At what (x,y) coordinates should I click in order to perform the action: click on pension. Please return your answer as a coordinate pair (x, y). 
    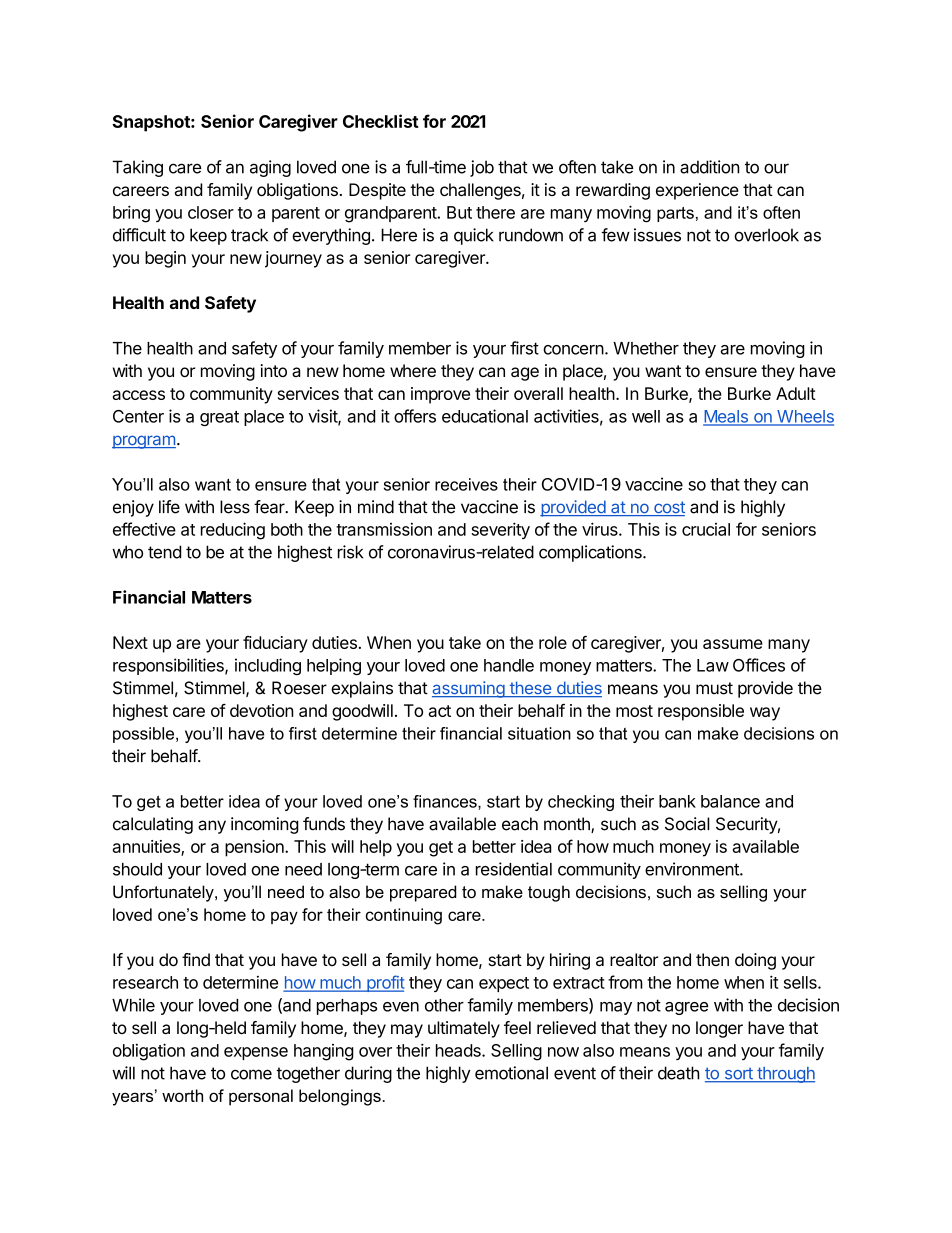
    Looking at the image, I should click on (255, 848).
